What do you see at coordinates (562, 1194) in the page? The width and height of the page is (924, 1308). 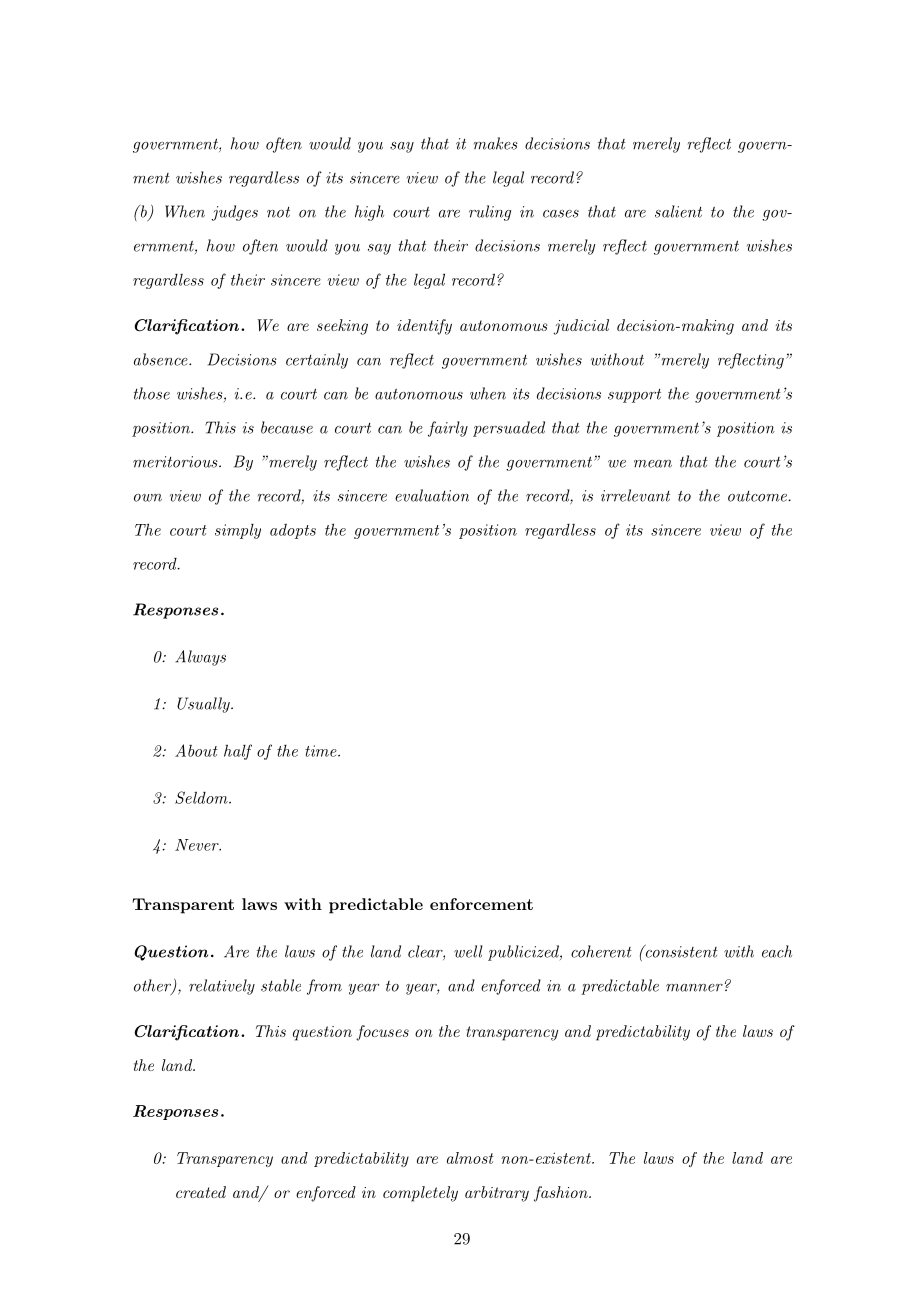 I see `fashion` at bounding box center [562, 1194].
